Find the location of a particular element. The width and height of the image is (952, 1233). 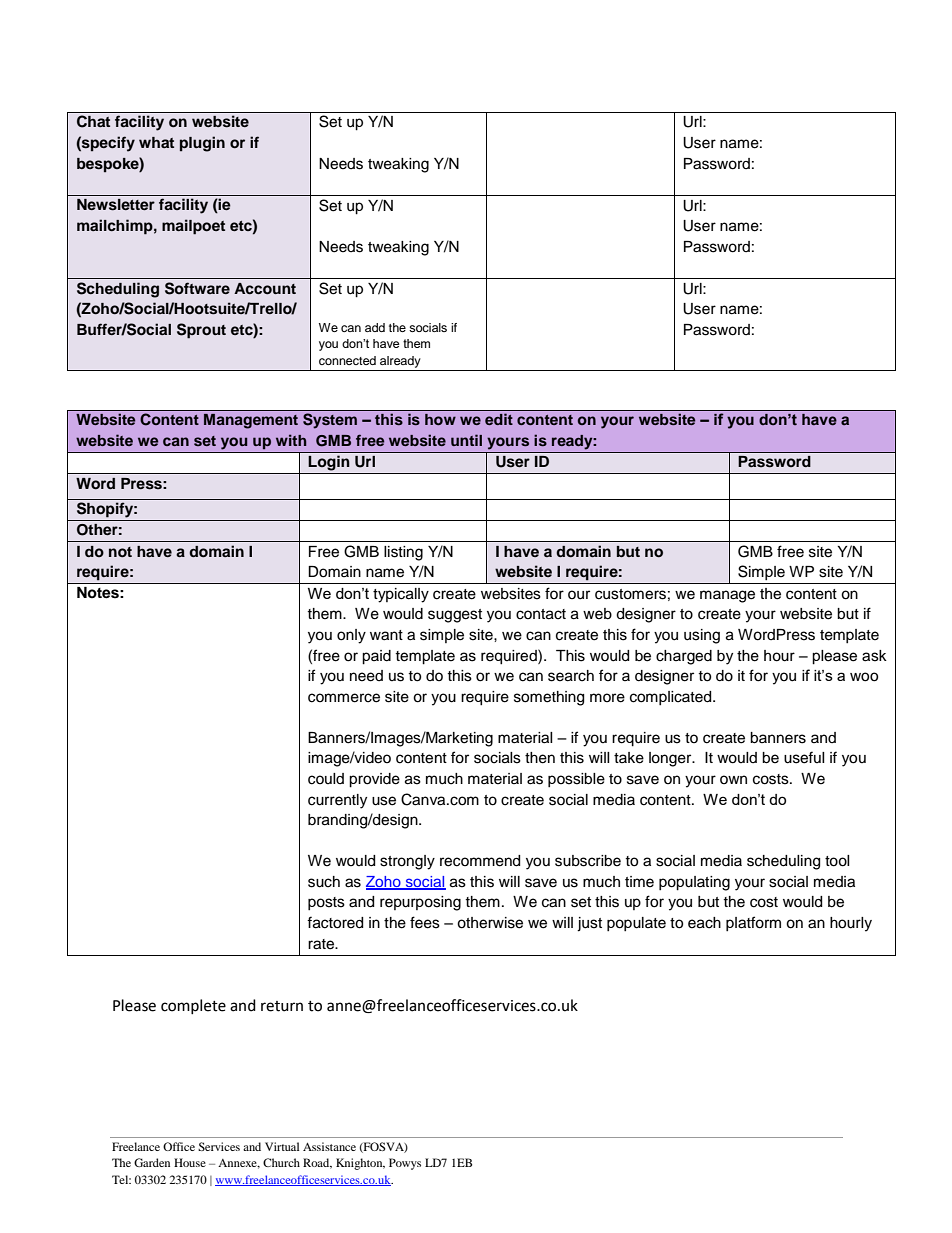

add is located at coordinates (375, 327).
